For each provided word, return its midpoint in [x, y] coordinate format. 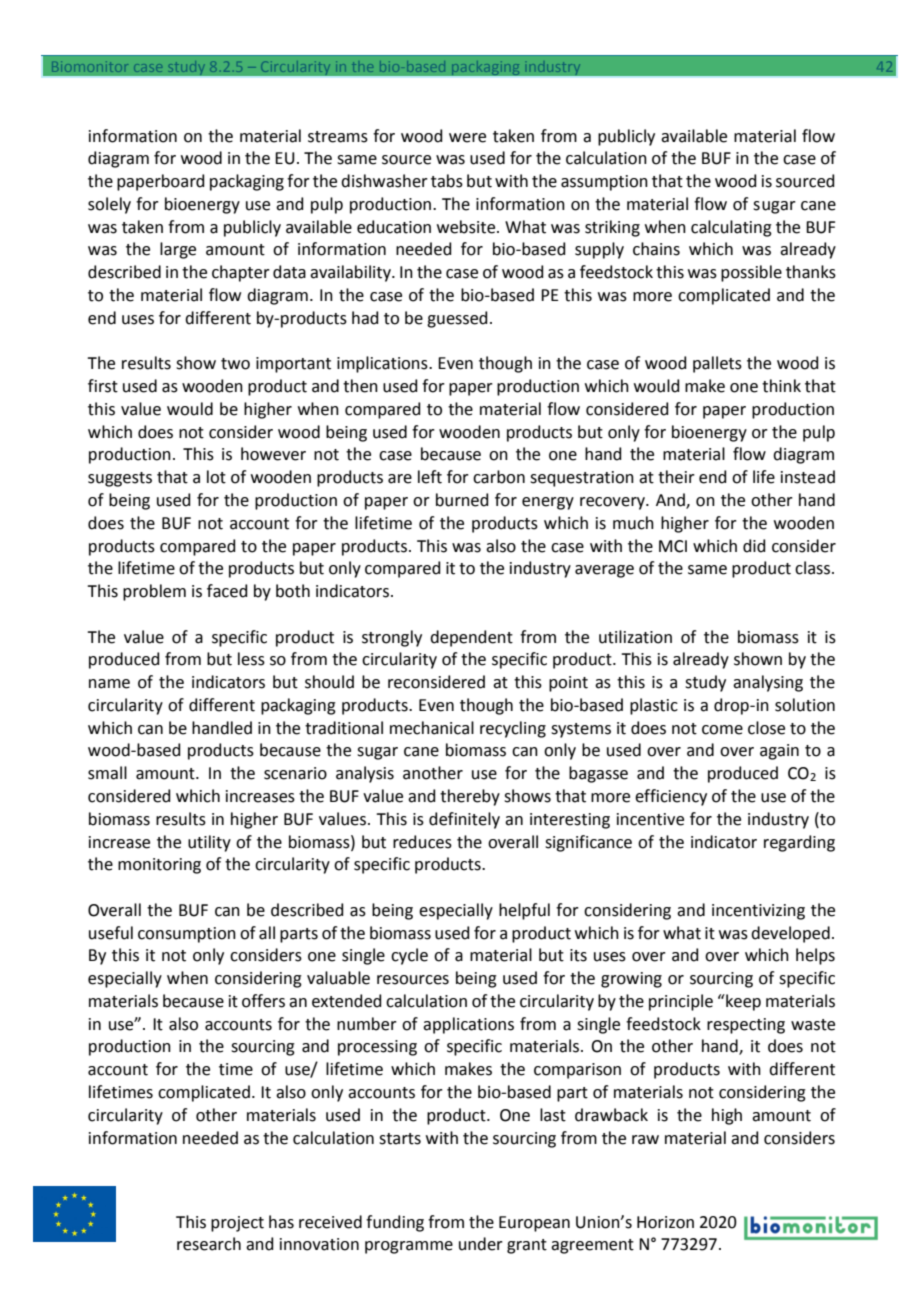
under [481, 1244]
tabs [447, 181]
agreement [592, 1246]
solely [109, 205]
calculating [731, 228]
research [209, 1244]
